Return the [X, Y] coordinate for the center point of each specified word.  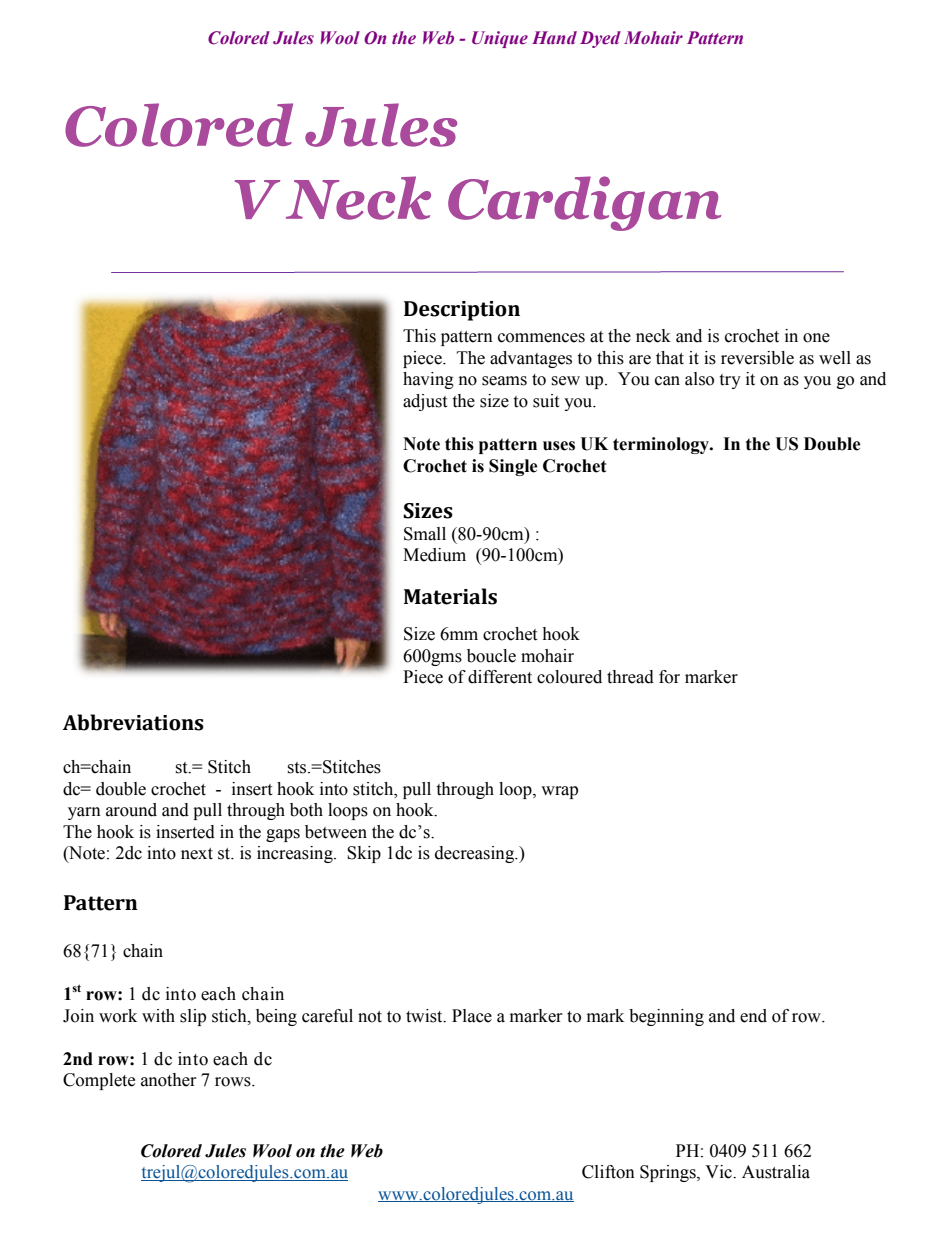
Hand [554, 37]
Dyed [600, 39]
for [669, 677]
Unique [500, 39]
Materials [450, 596]
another [169, 1080]
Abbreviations [133, 722]
